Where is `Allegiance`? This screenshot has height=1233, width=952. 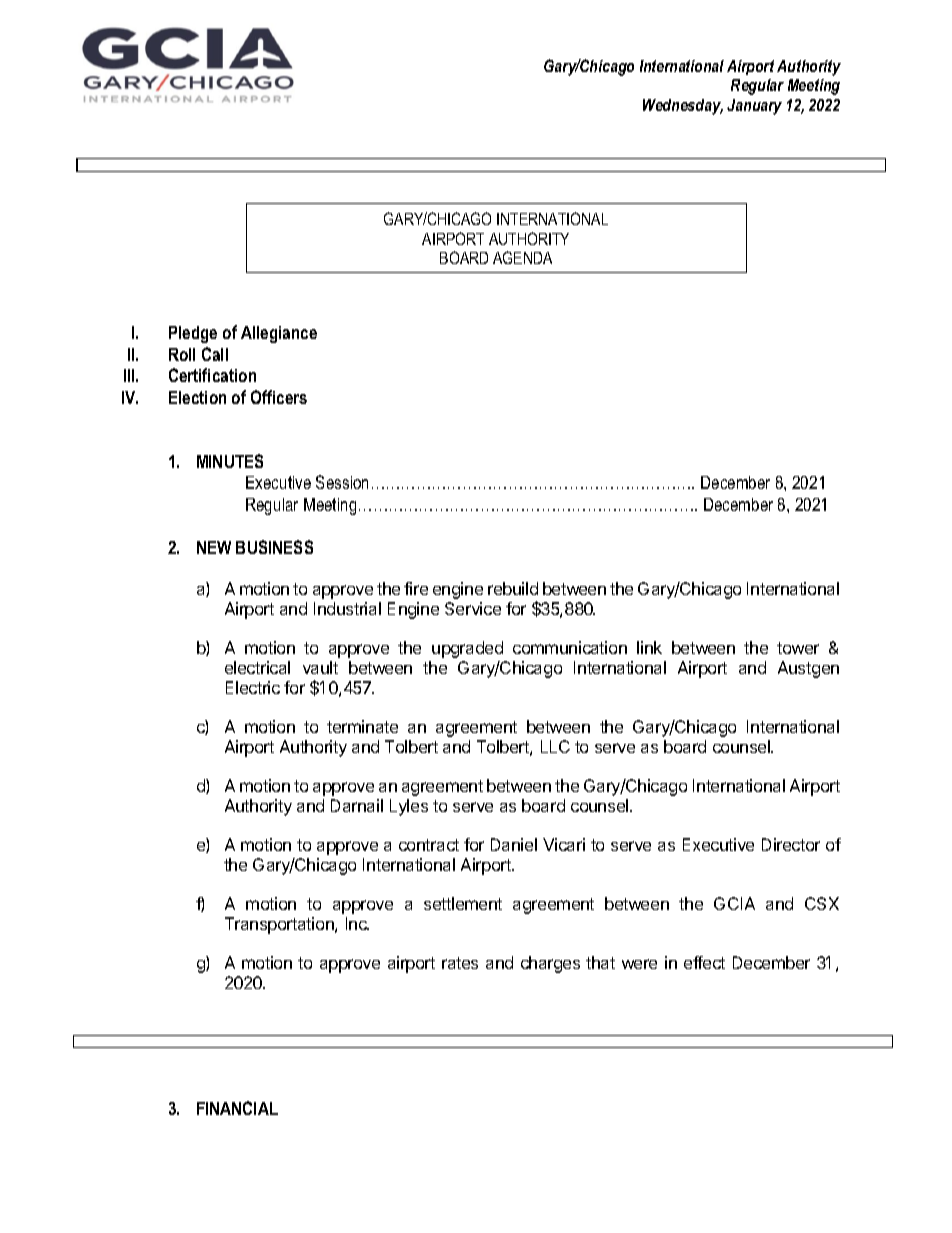
Allegiance is located at coordinates (279, 334).
